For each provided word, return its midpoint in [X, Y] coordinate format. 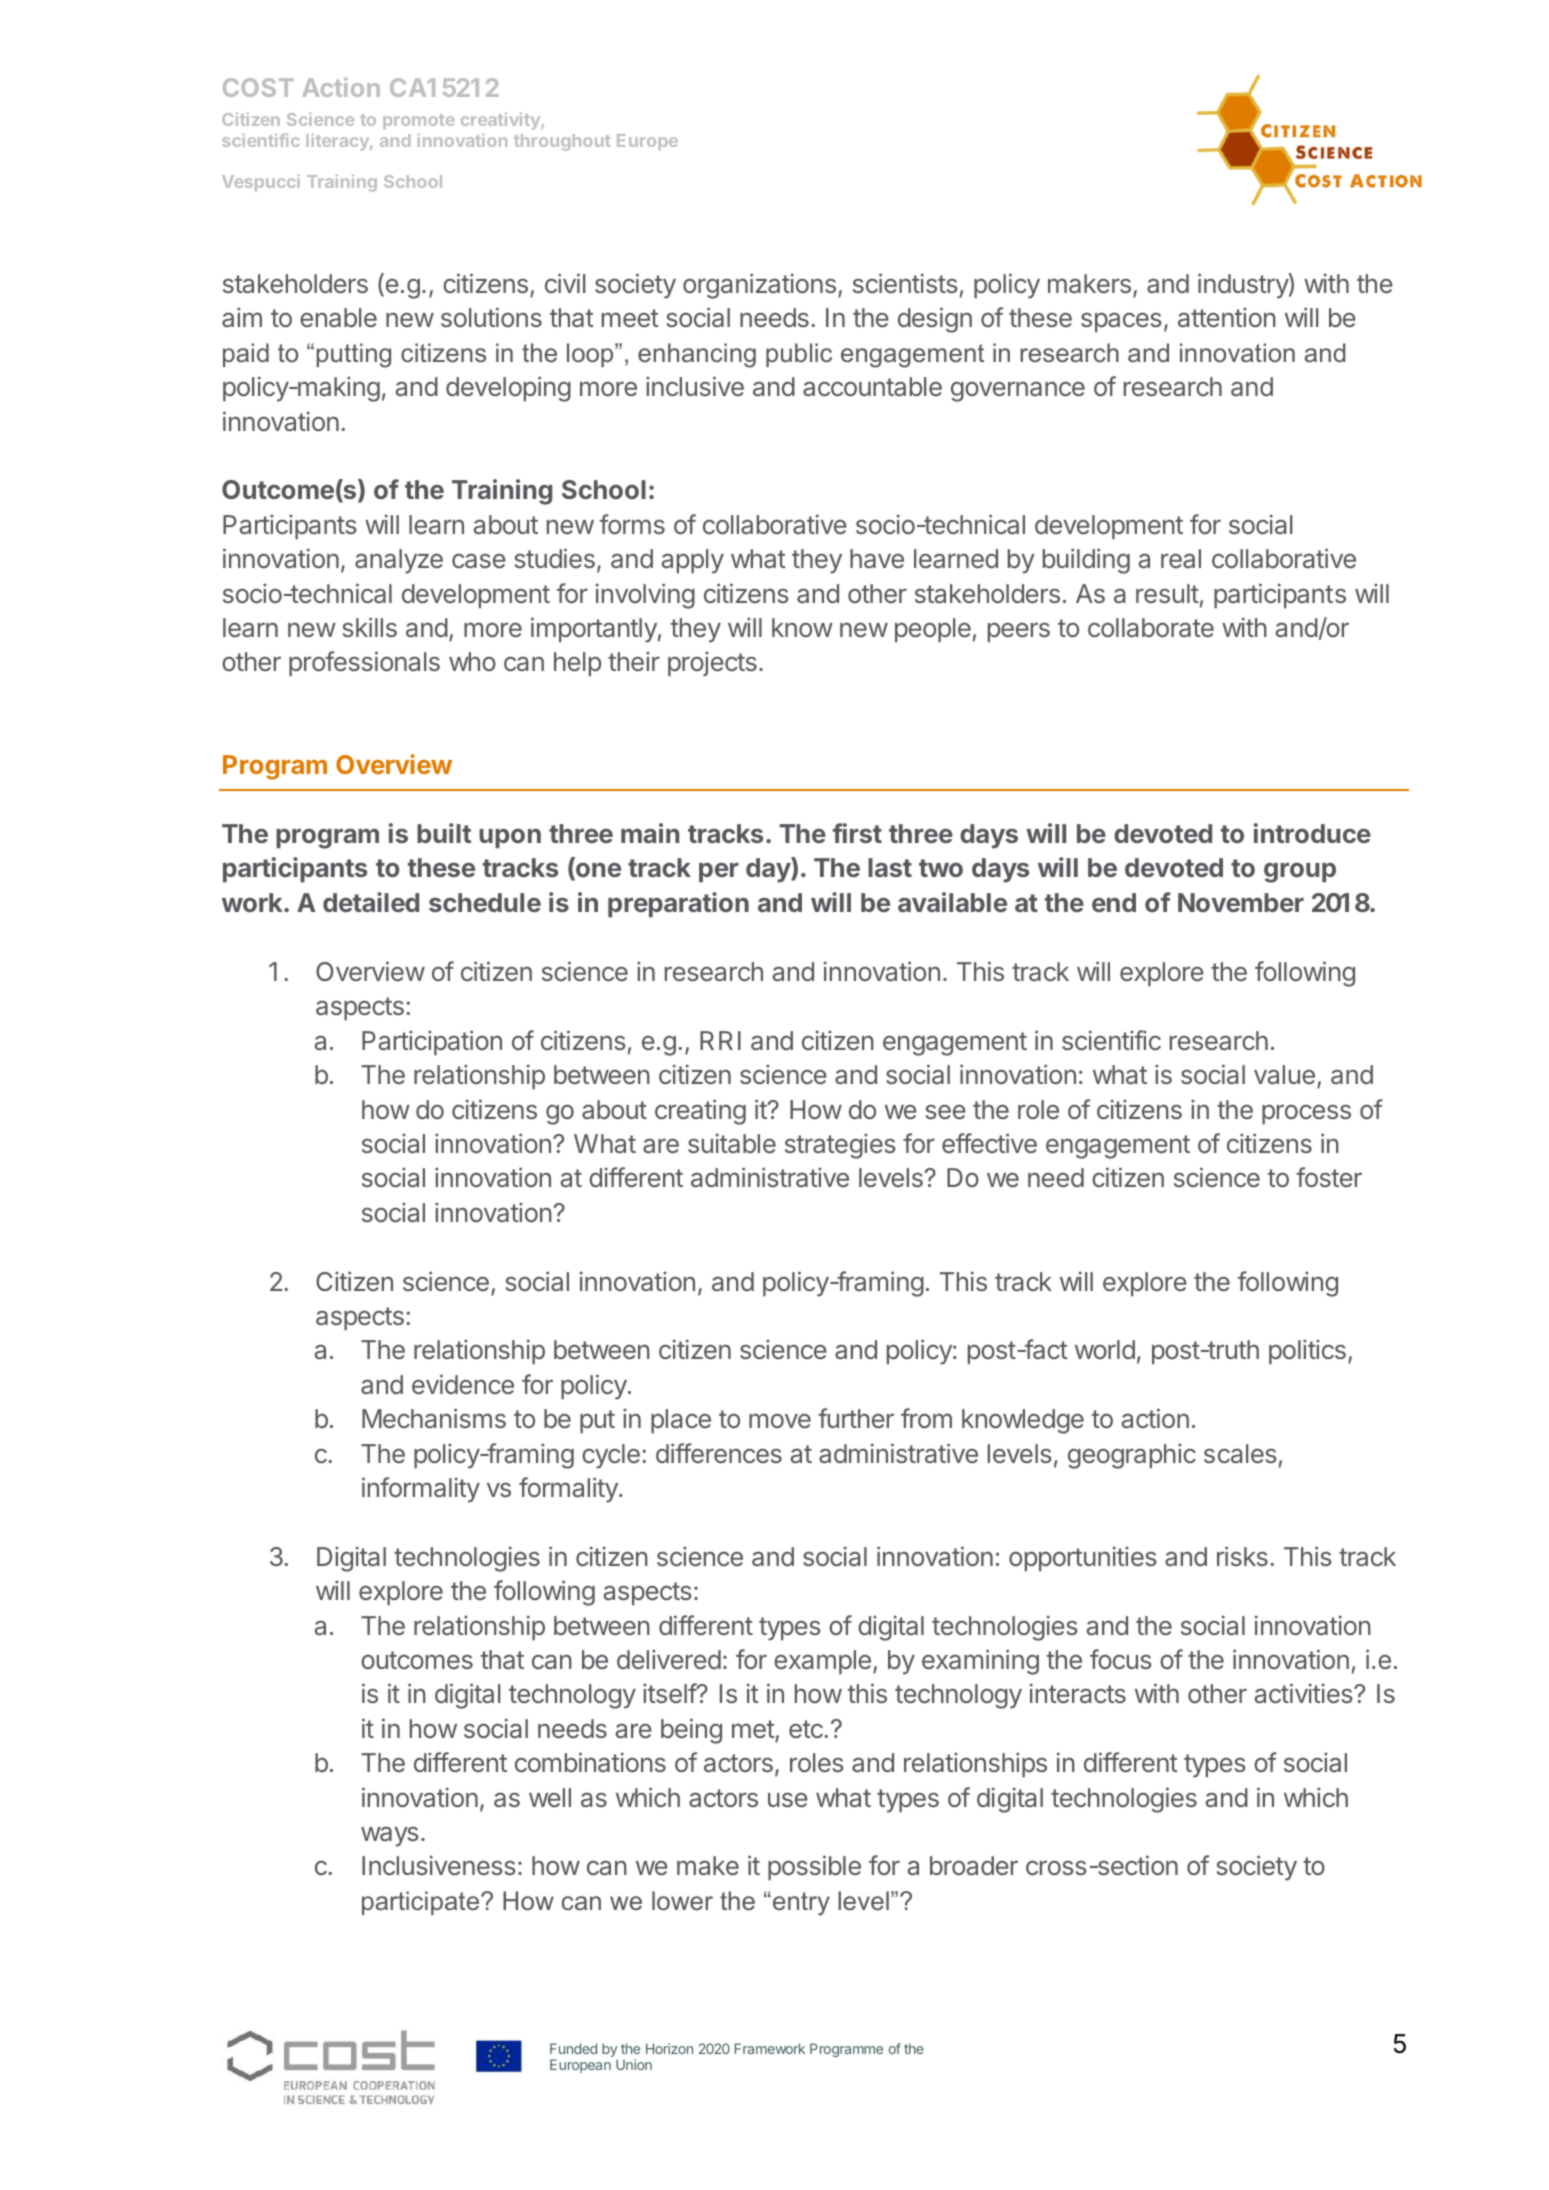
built [444, 833]
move [780, 1420]
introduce [1312, 833]
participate [422, 1903]
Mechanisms [434, 1418]
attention [1227, 317]
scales [1240, 1453]
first [857, 833]
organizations [759, 286]
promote [419, 121]
